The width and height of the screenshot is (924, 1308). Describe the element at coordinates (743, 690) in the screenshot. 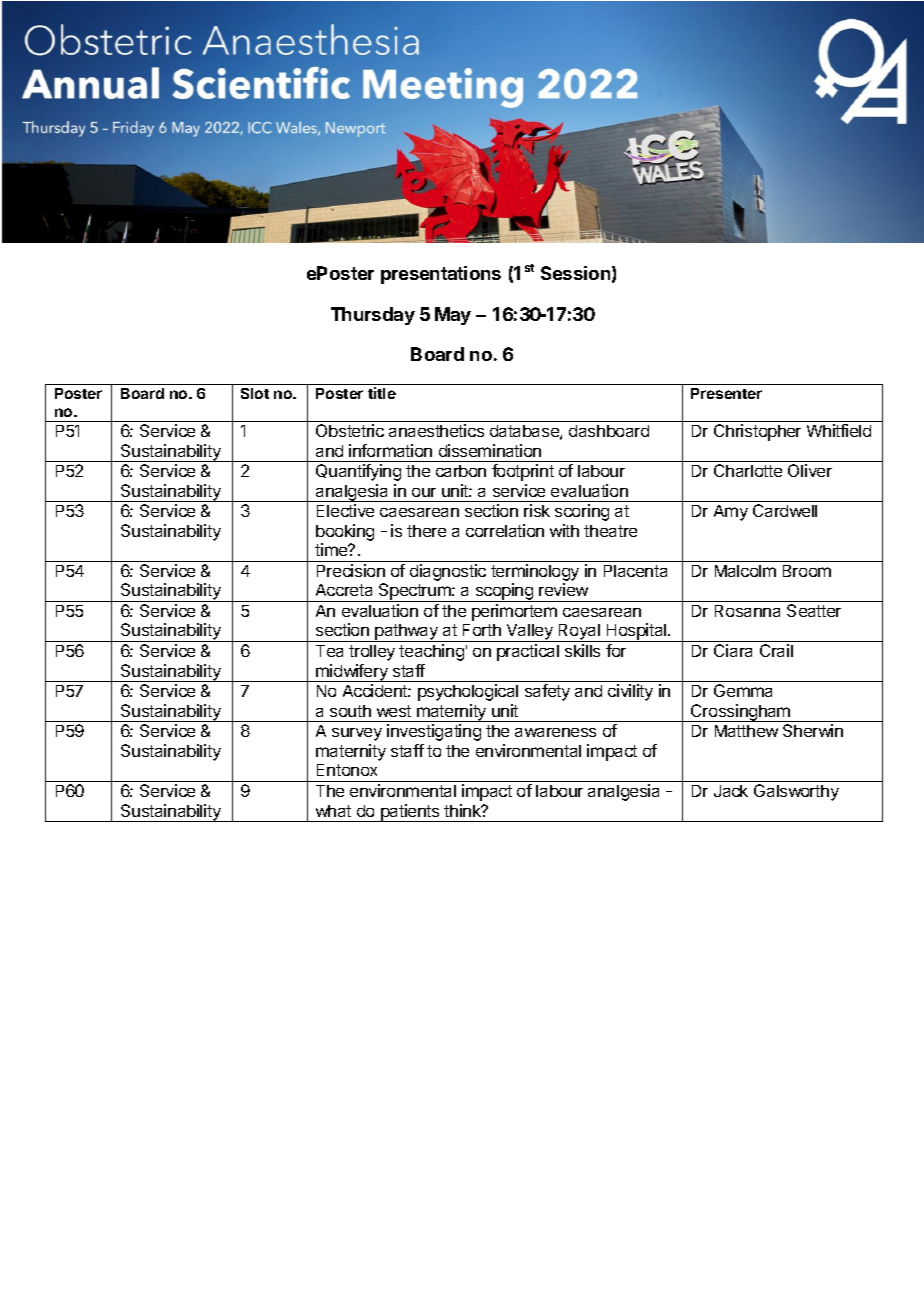

I see `Gemma` at that location.
